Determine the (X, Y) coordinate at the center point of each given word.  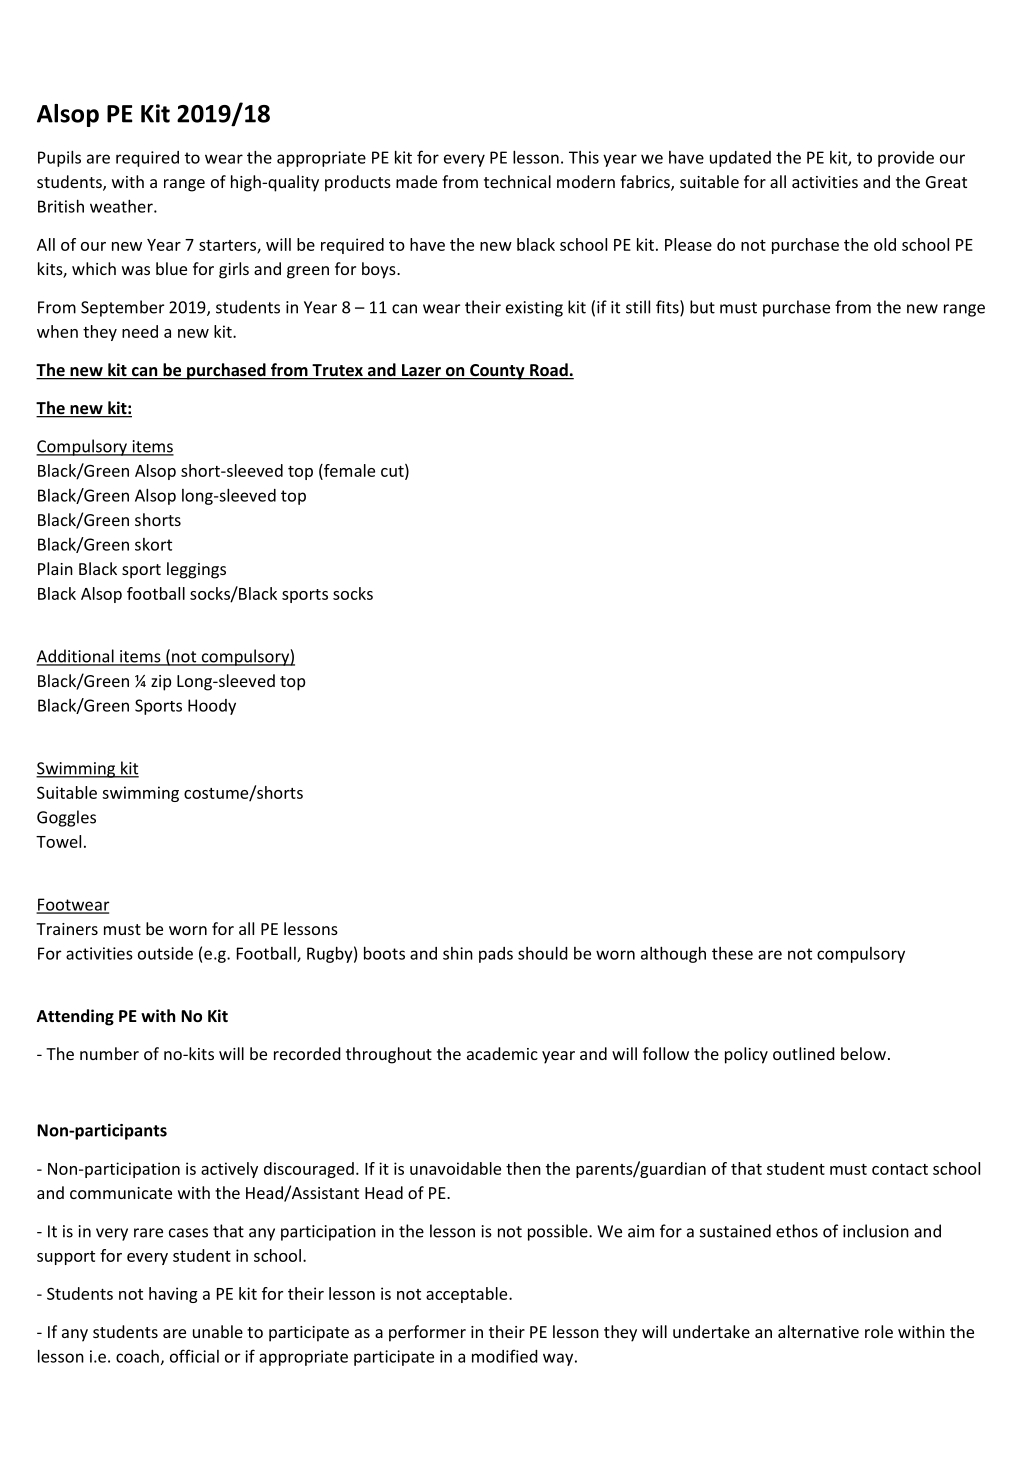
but (702, 307)
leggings (196, 570)
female (348, 470)
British (61, 206)
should (543, 953)
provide (906, 159)
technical (517, 181)
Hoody (212, 707)
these (732, 953)
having (173, 1295)
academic (502, 1053)
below (863, 1053)
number (109, 1053)
